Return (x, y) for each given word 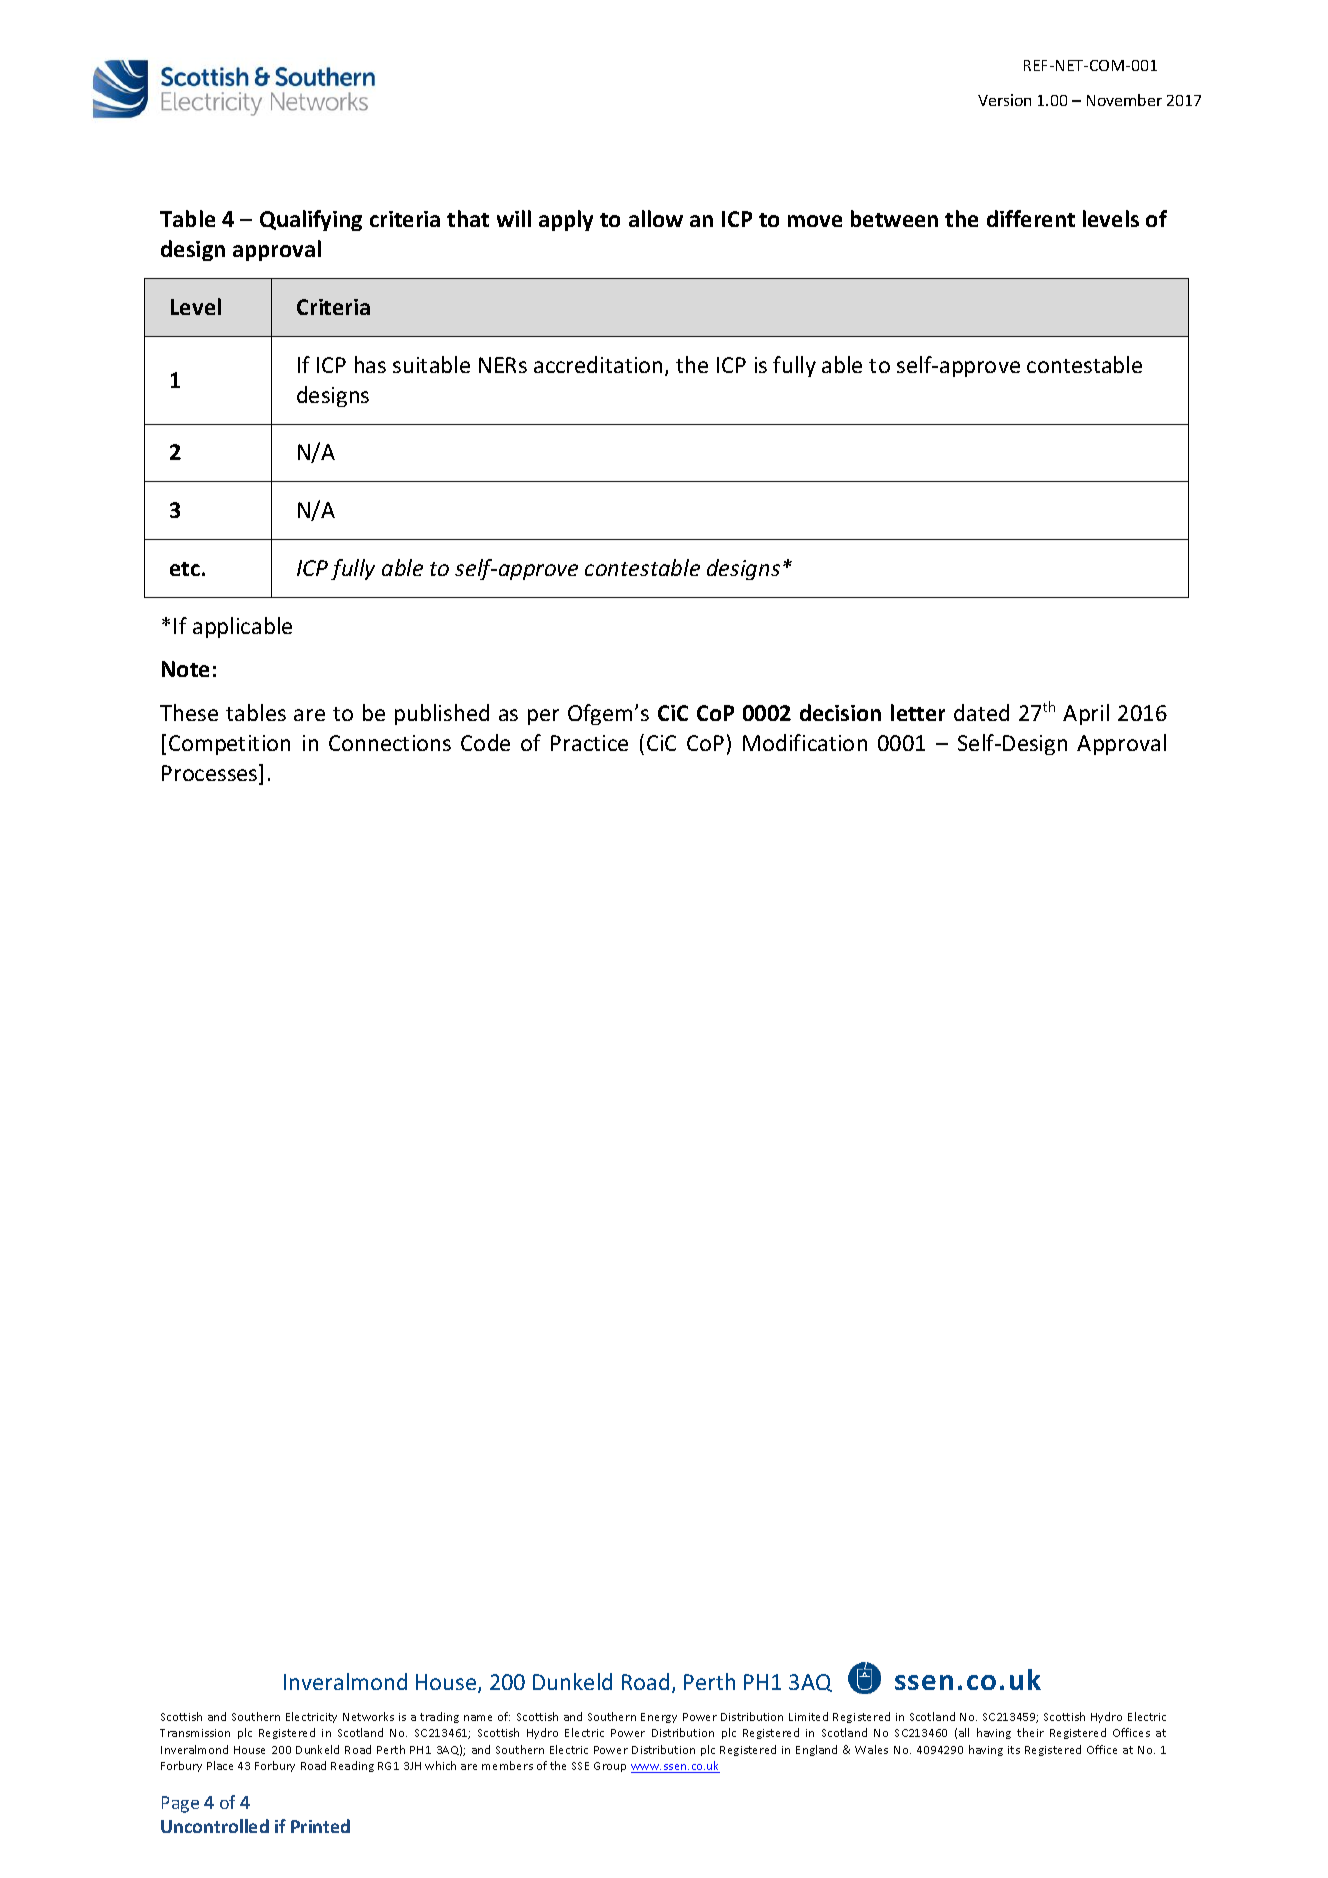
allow (656, 218)
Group (610, 1767)
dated (981, 712)
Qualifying (311, 220)
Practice (589, 743)
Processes (211, 774)
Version (1004, 100)
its (1014, 1750)
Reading (352, 1766)
